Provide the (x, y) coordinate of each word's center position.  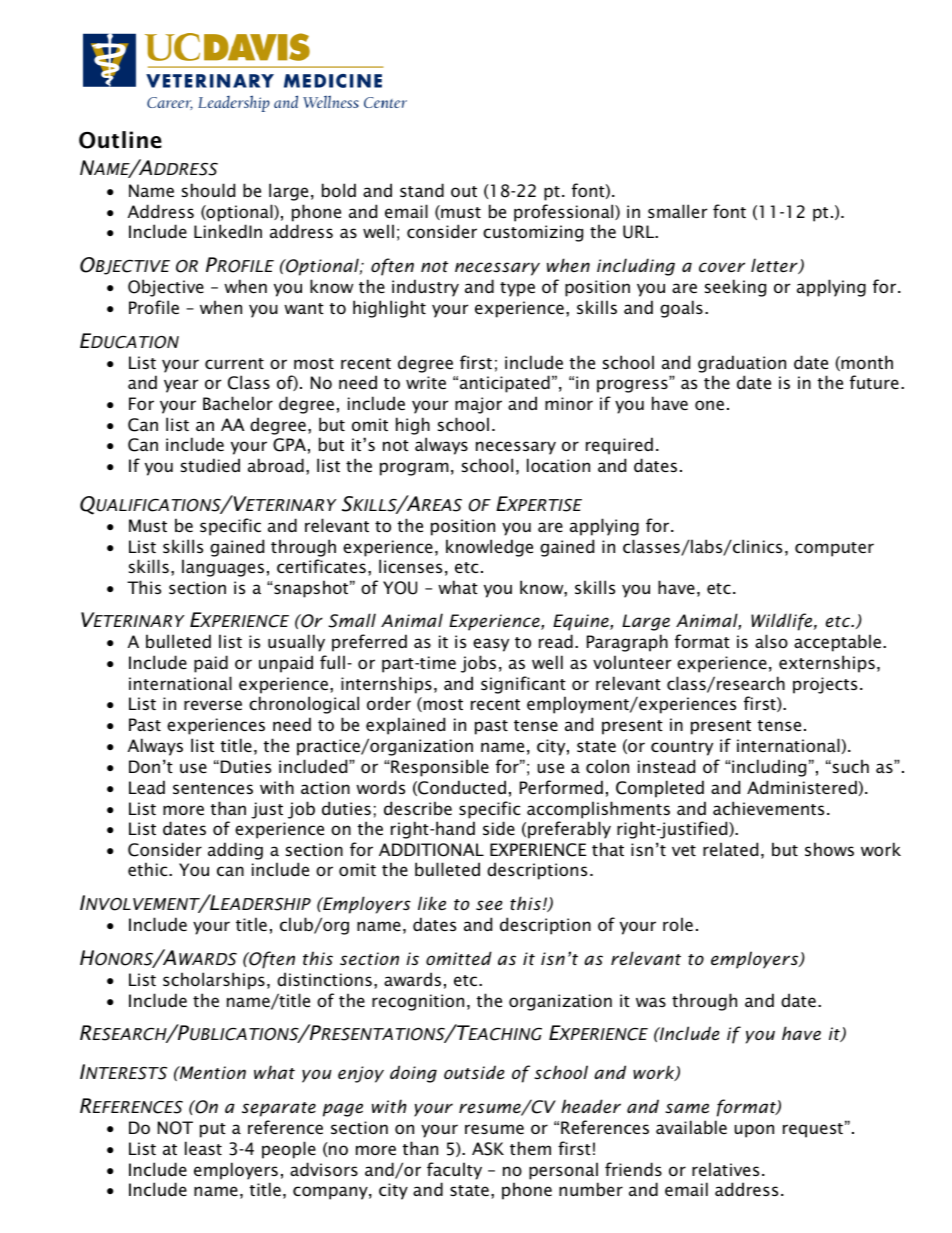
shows (829, 849)
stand (422, 190)
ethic (149, 869)
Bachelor (238, 403)
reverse (213, 705)
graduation (742, 364)
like (432, 903)
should (208, 190)
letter (775, 266)
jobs (478, 664)
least (203, 1148)
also (771, 641)
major (478, 405)
